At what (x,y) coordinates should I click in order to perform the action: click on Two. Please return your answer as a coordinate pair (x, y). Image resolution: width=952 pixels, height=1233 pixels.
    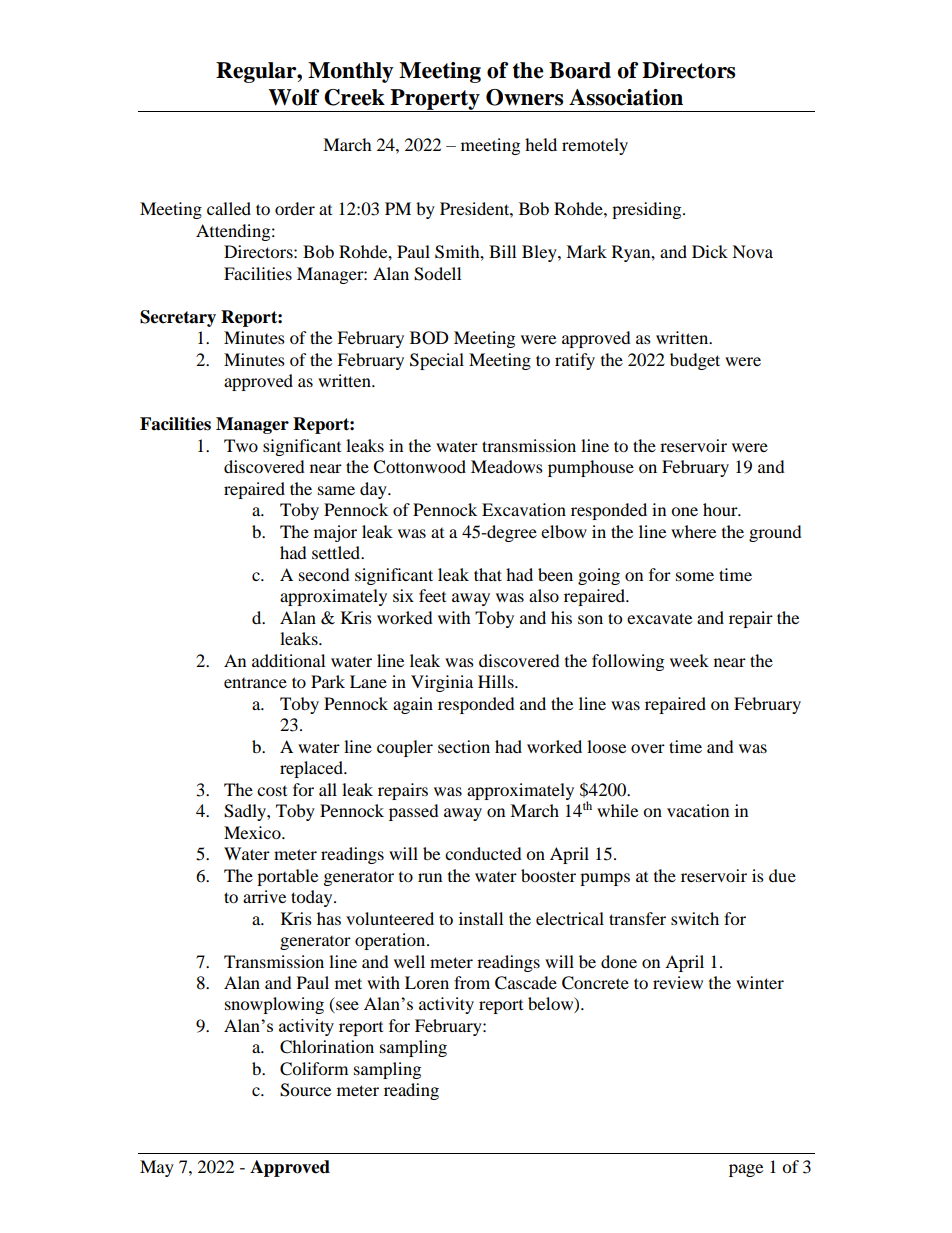
    Looking at the image, I should click on (241, 445).
